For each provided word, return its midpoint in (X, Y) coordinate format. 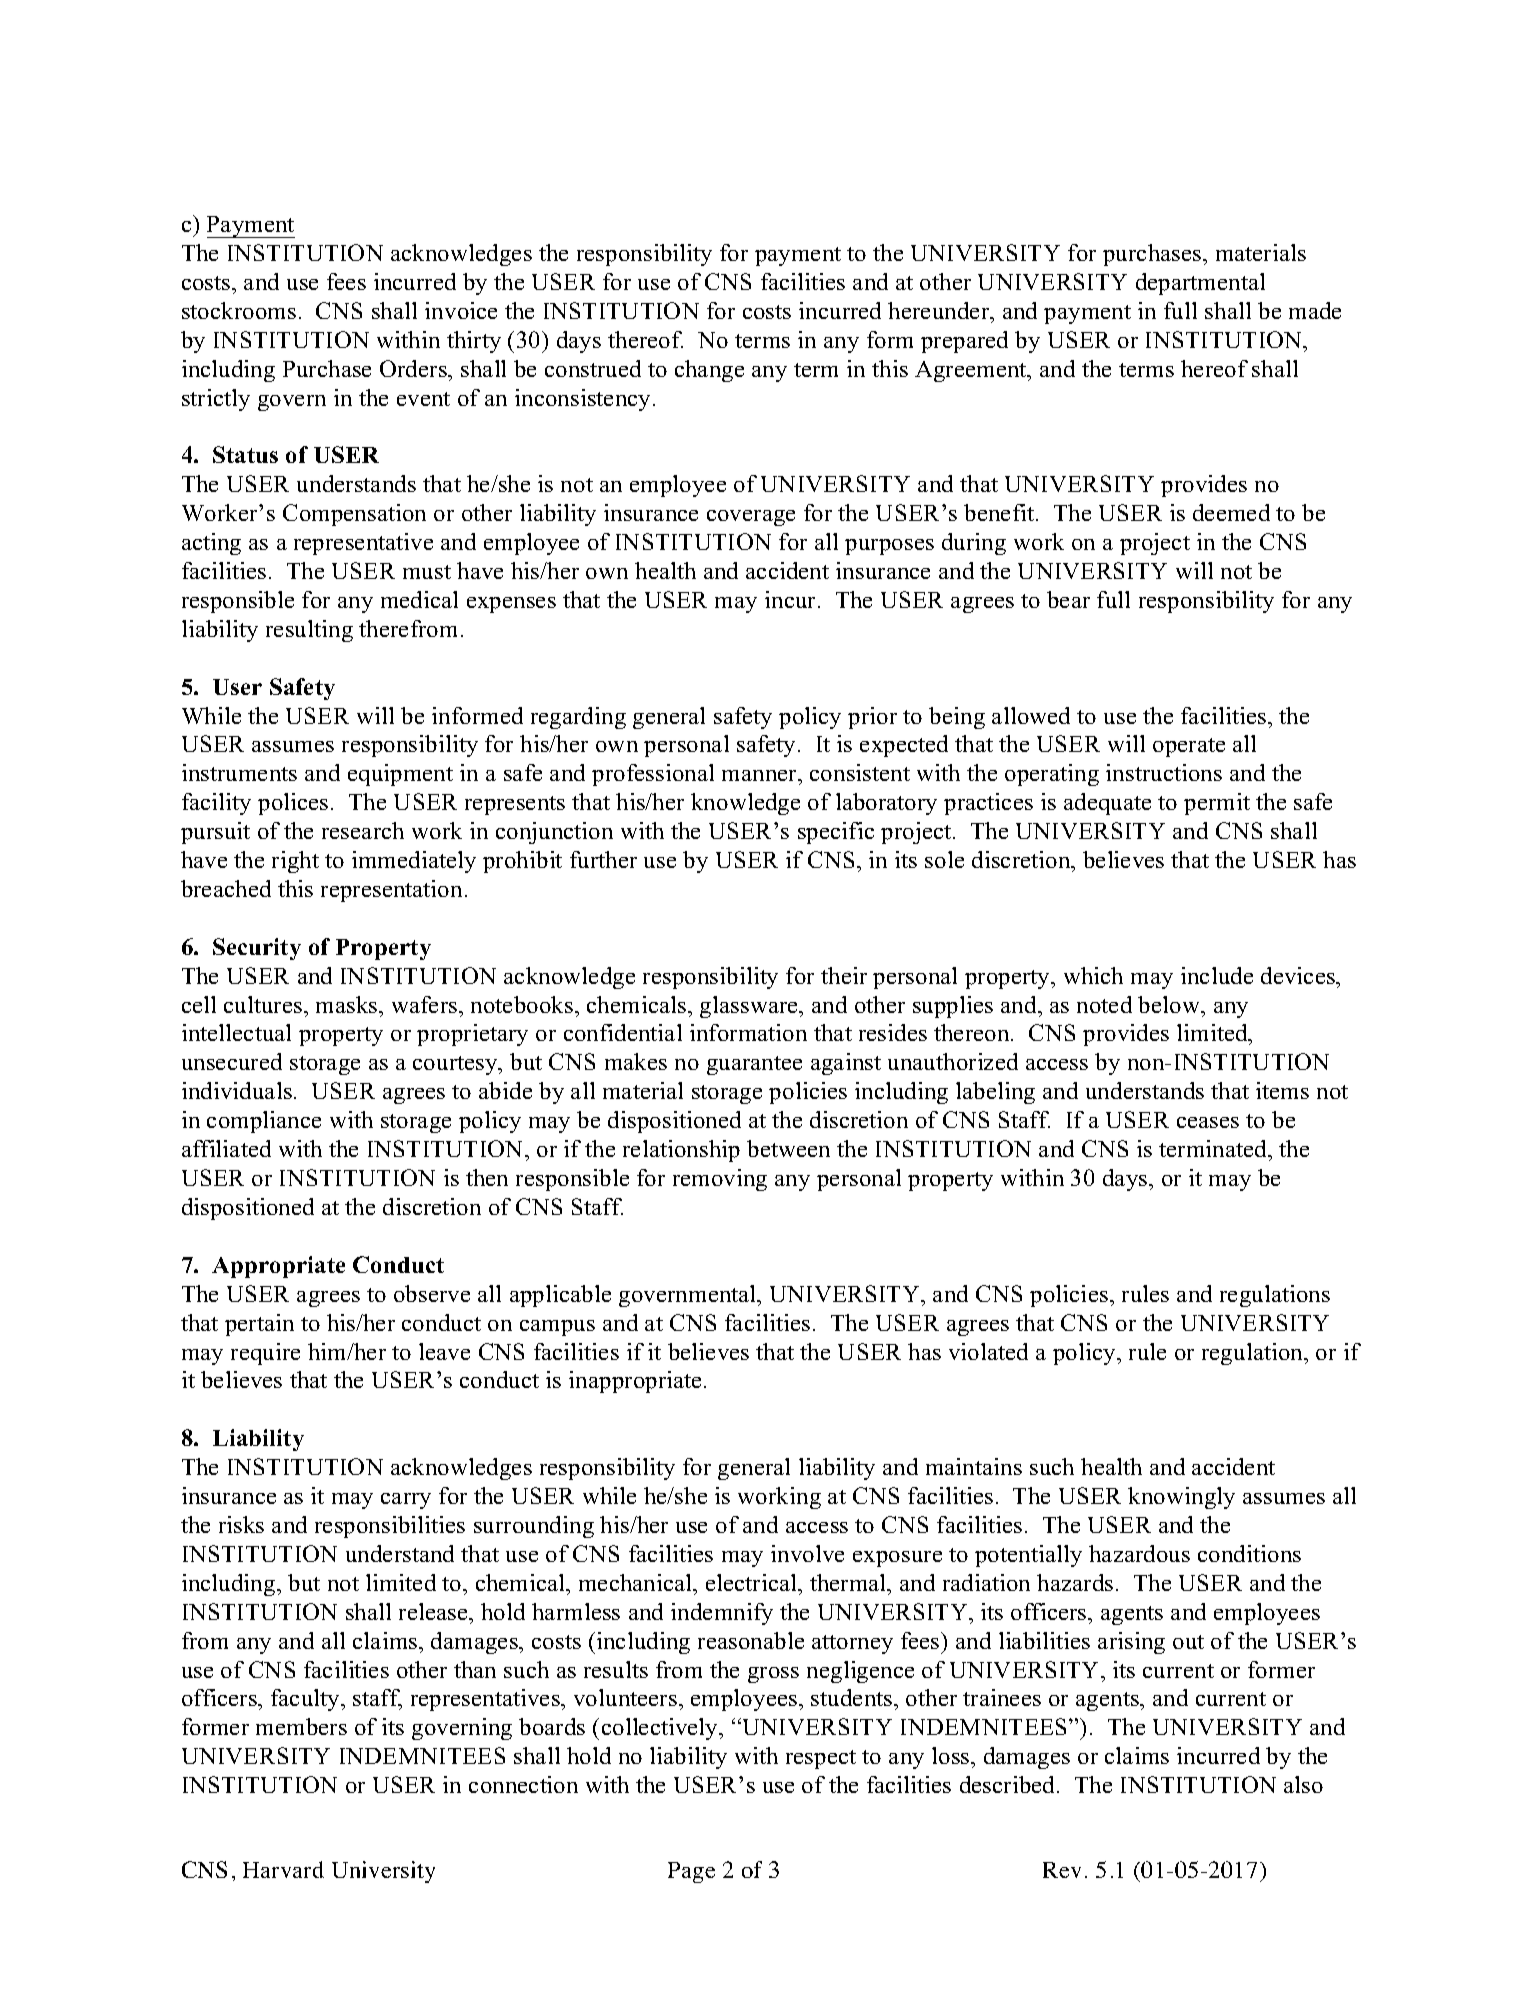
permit (1217, 804)
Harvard (283, 1869)
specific (836, 833)
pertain (259, 1325)
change (709, 371)
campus (557, 1328)
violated (988, 1351)
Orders (414, 368)
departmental (1200, 284)
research (363, 830)
